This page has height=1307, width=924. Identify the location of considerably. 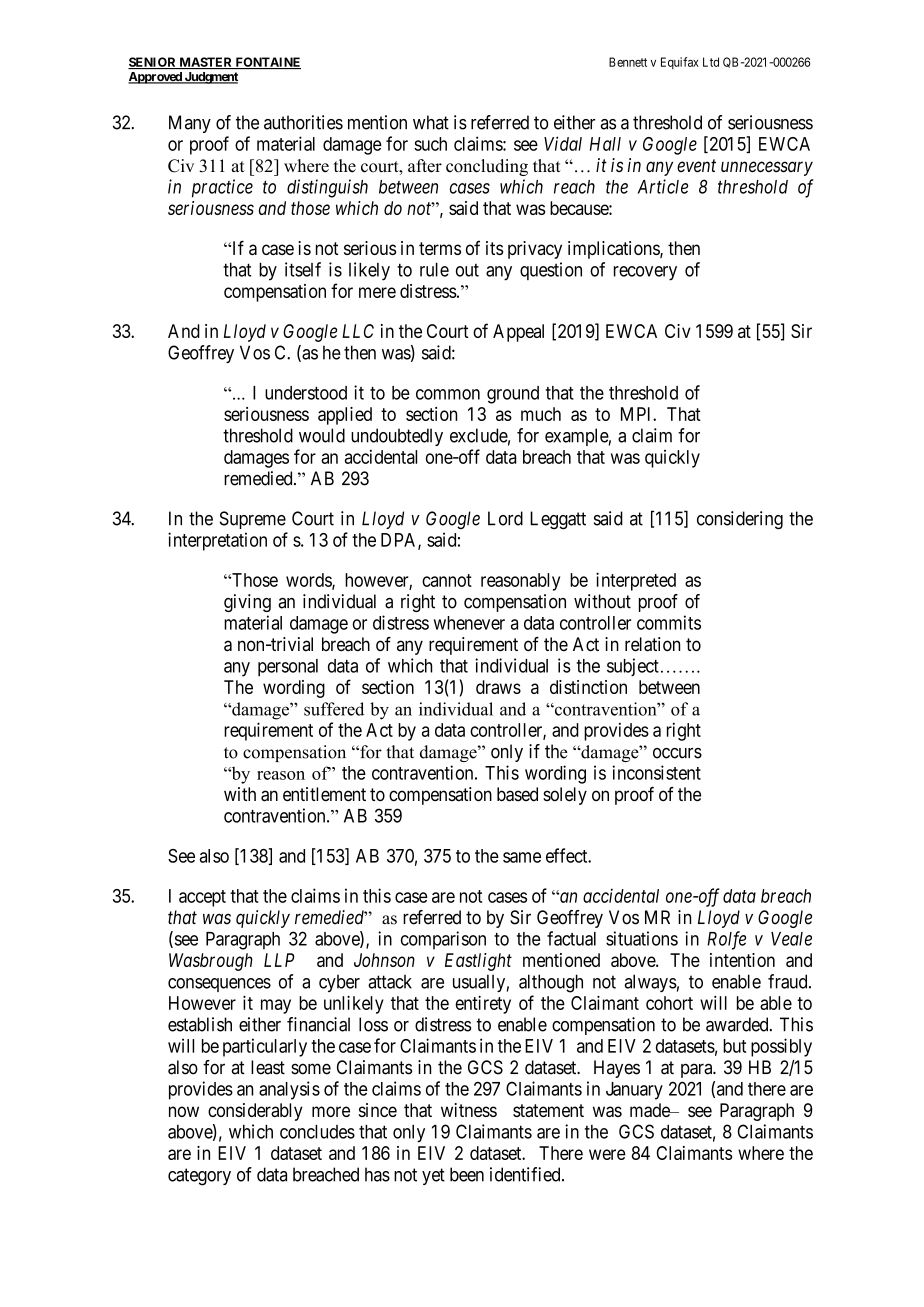
(255, 1112).
